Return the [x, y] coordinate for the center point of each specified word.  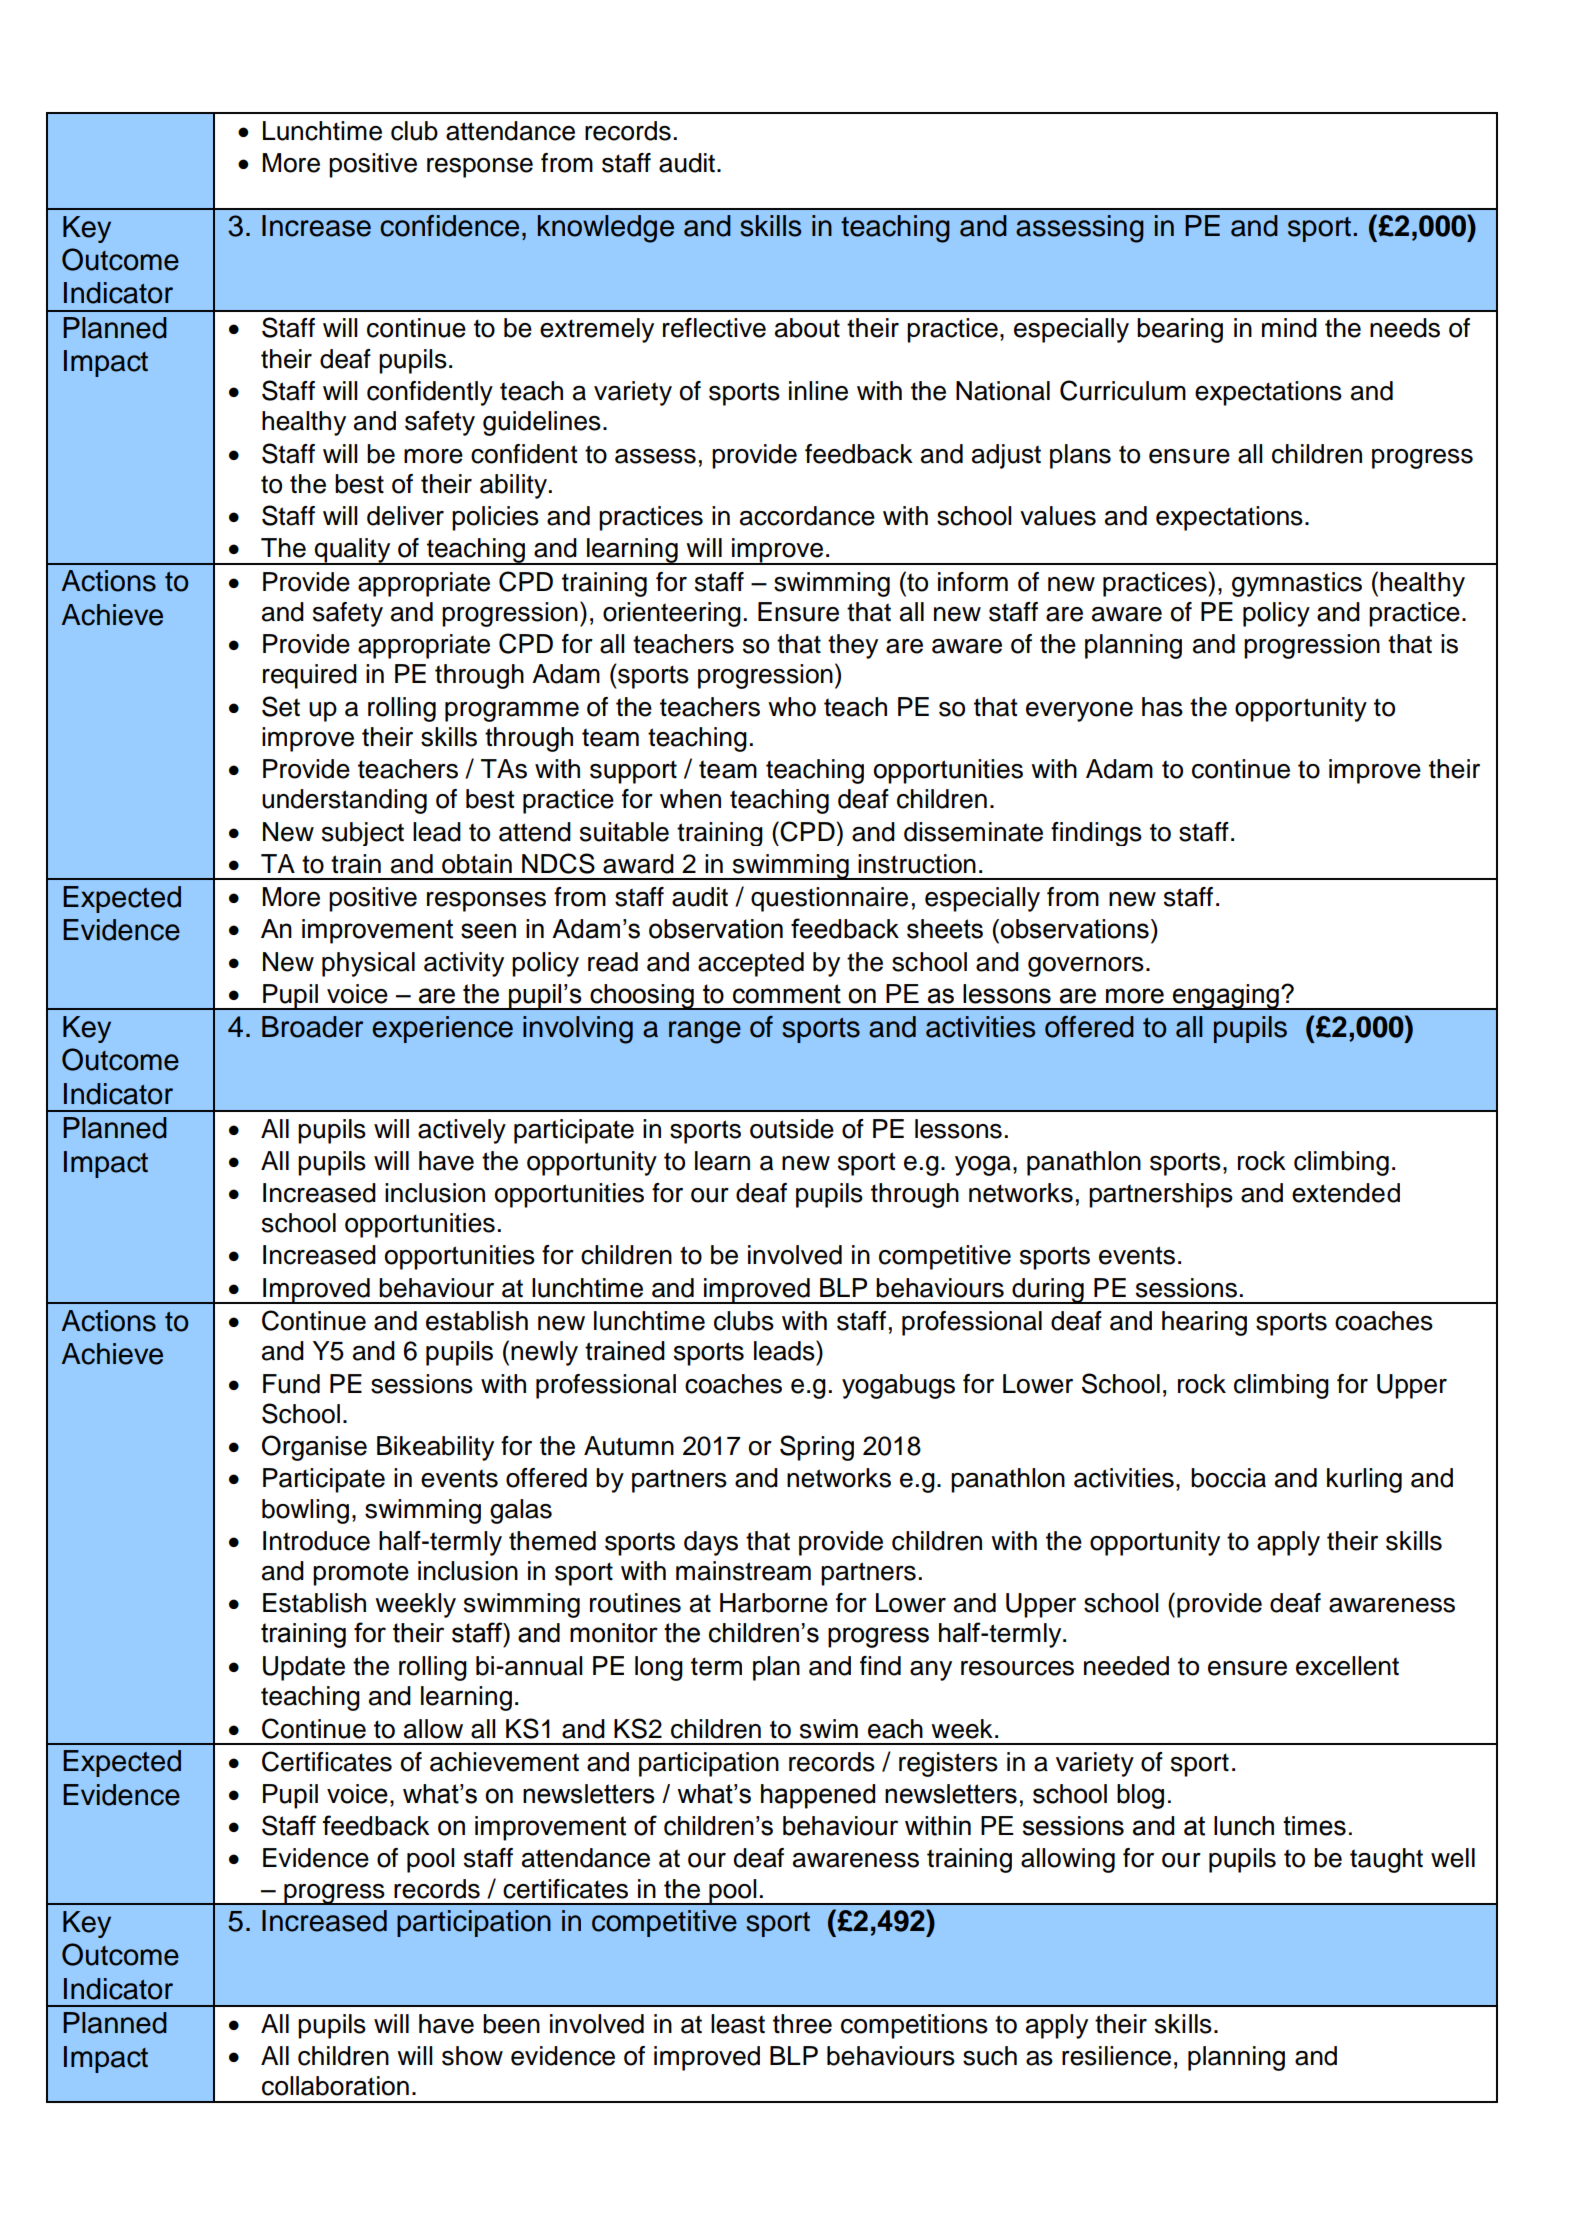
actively [462, 1131]
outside [792, 1129]
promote [361, 1574]
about [807, 328]
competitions [914, 2026]
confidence [449, 226]
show [472, 2056]
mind [1289, 328]
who [792, 707]
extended [1346, 1193]
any [931, 1671]
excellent [1347, 1666]
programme [512, 712]
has [1162, 707]
